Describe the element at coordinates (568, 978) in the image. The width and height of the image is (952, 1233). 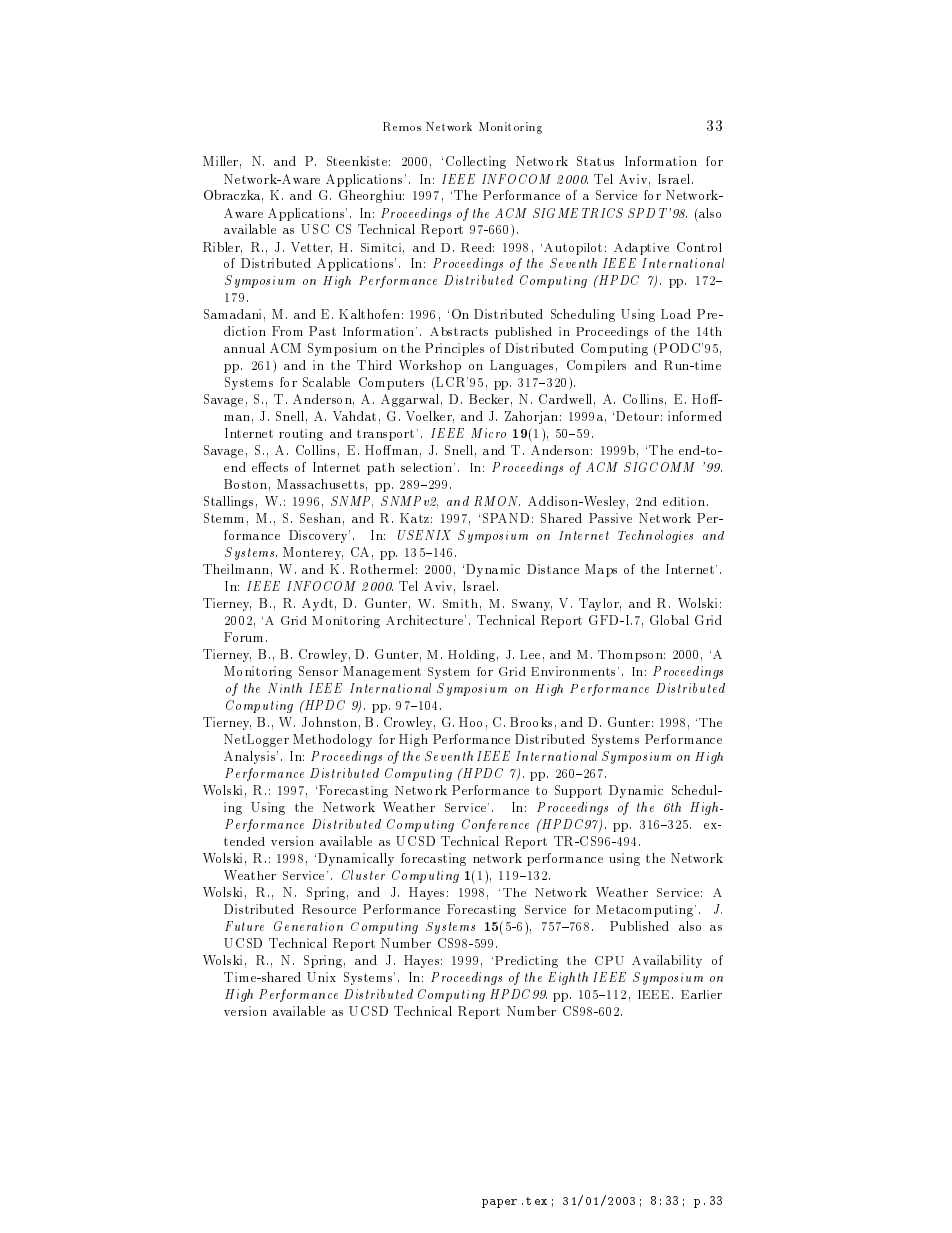
I see `Eighth` at that location.
